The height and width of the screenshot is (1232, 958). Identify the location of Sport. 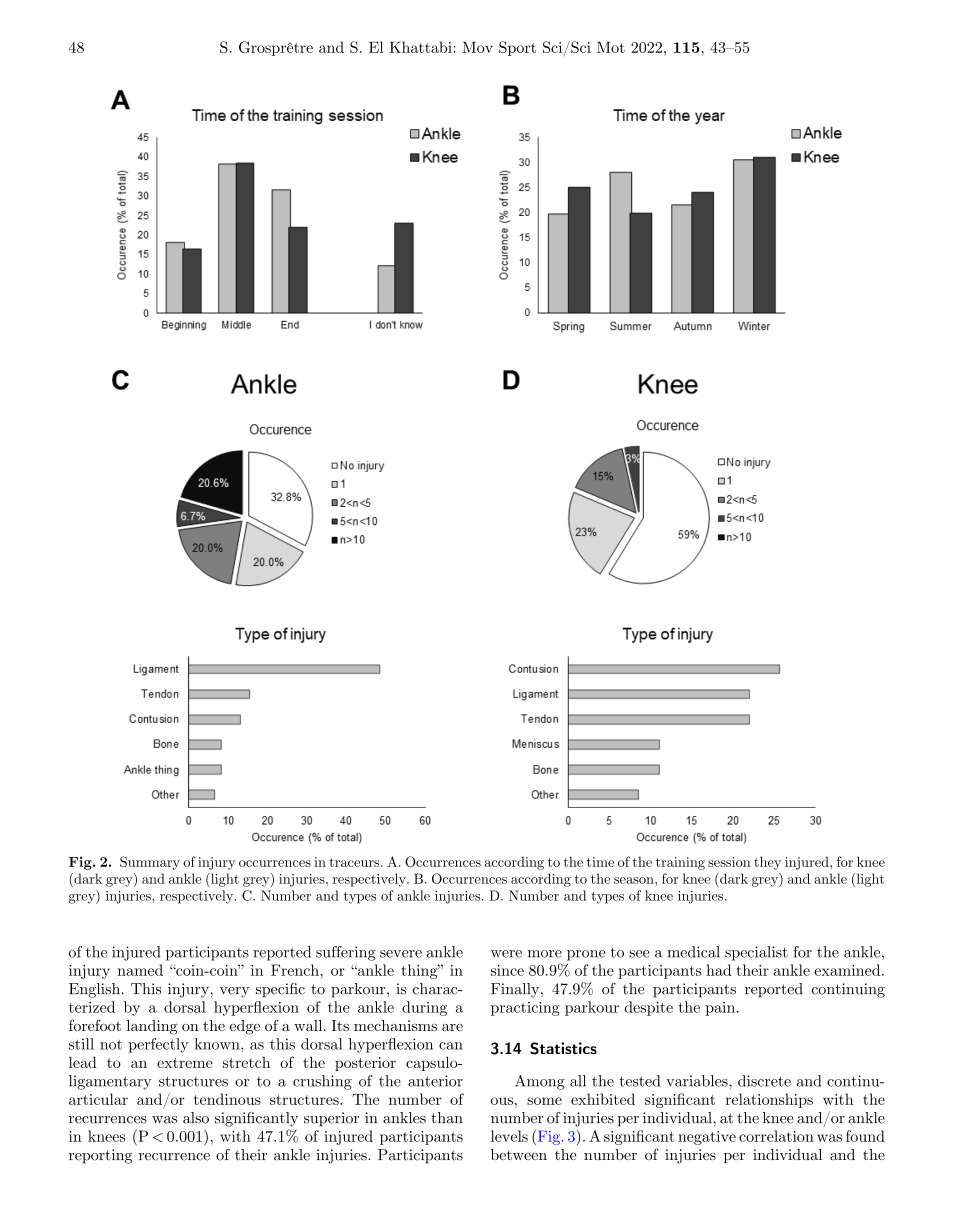
(517, 48).
